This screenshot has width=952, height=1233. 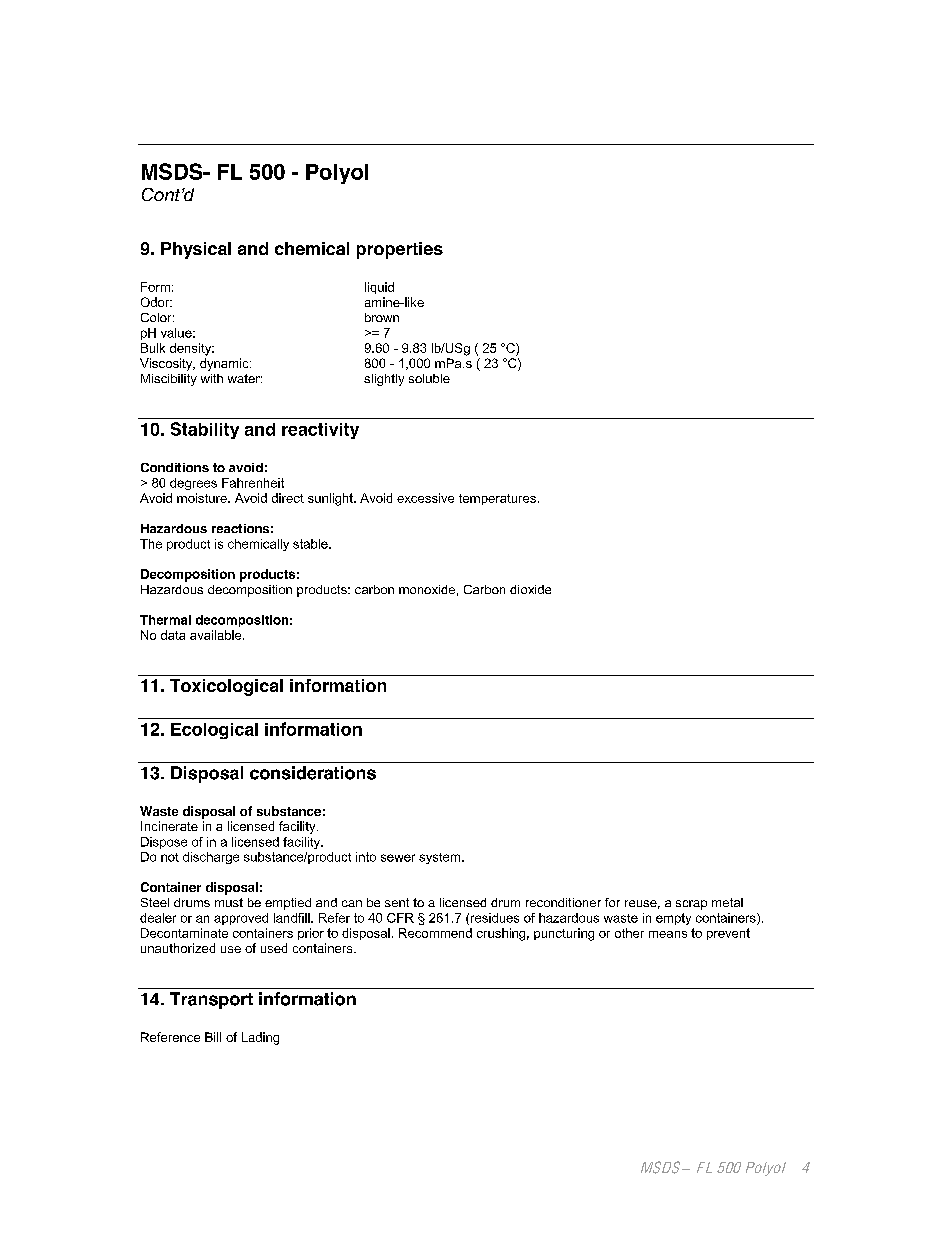 What do you see at coordinates (211, 858) in the screenshot?
I see `discharge` at bounding box center [211, 858].
